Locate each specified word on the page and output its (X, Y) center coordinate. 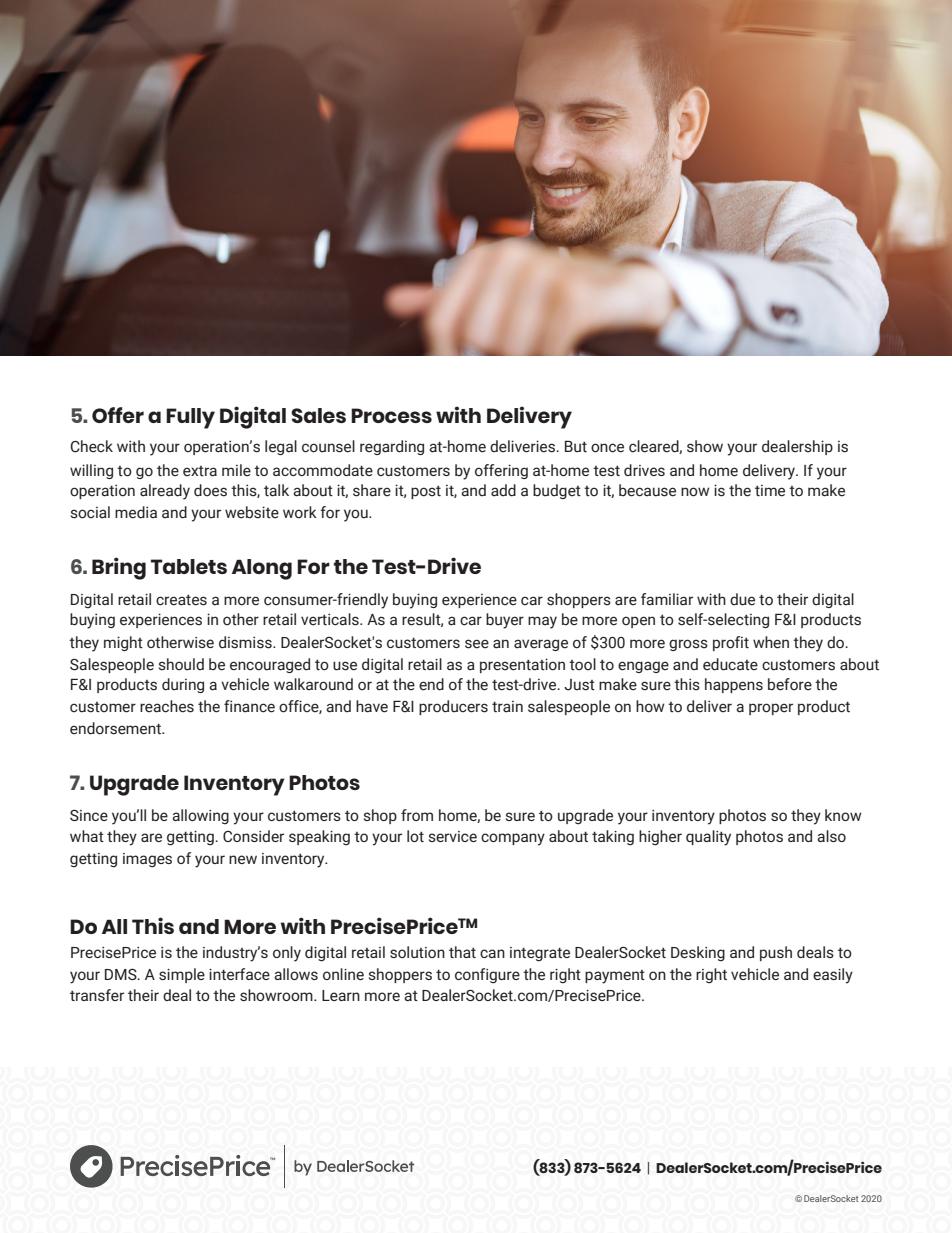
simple (182, 975)
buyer (505, 621)
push (776, 953)
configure (487, 976)
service (453, 836)
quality (708, 838)
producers (453, 707)
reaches (167, 706)
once (607, 448)
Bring (119, 568)
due (742, 599)
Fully (190, 418)
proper (771, 709)
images (147, 860)
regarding (392, 447)
